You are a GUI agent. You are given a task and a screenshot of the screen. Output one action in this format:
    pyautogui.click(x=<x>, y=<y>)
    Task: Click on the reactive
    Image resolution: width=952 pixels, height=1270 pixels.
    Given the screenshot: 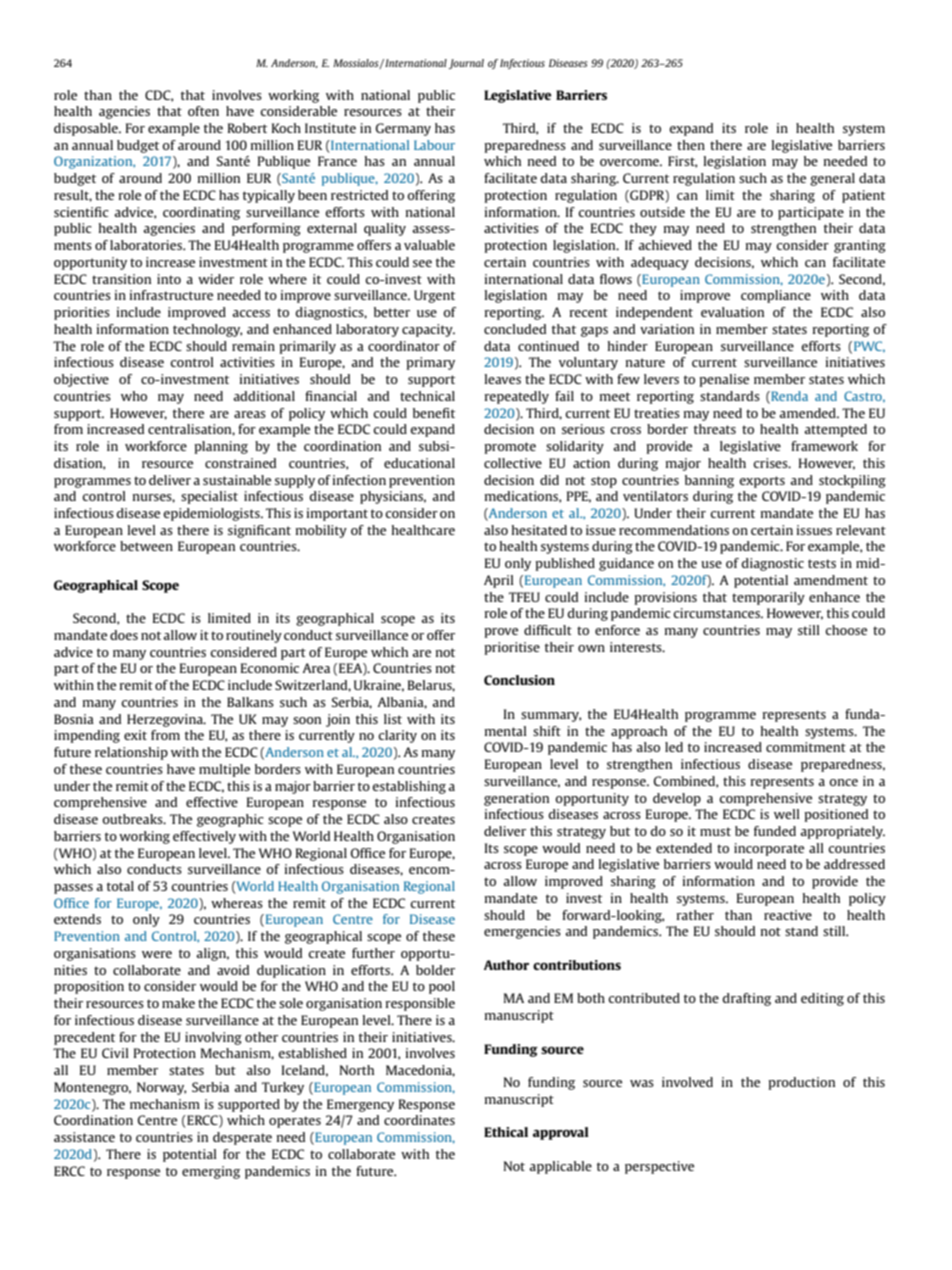 What is the action you would take?
    pyautogui.click(x=788, y=915)
